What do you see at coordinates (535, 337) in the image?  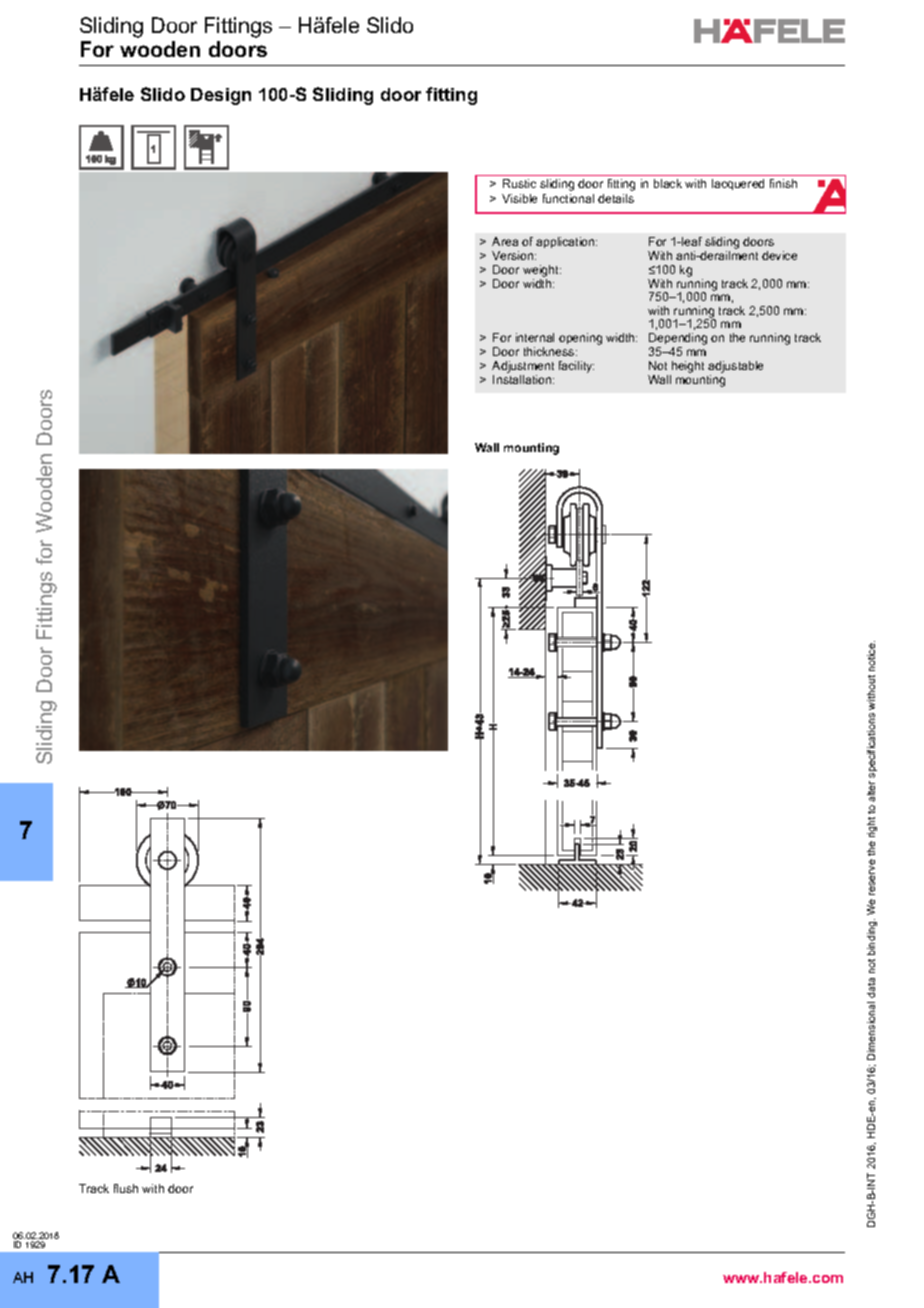 I see `internal` at bounding box center [535, 337].
